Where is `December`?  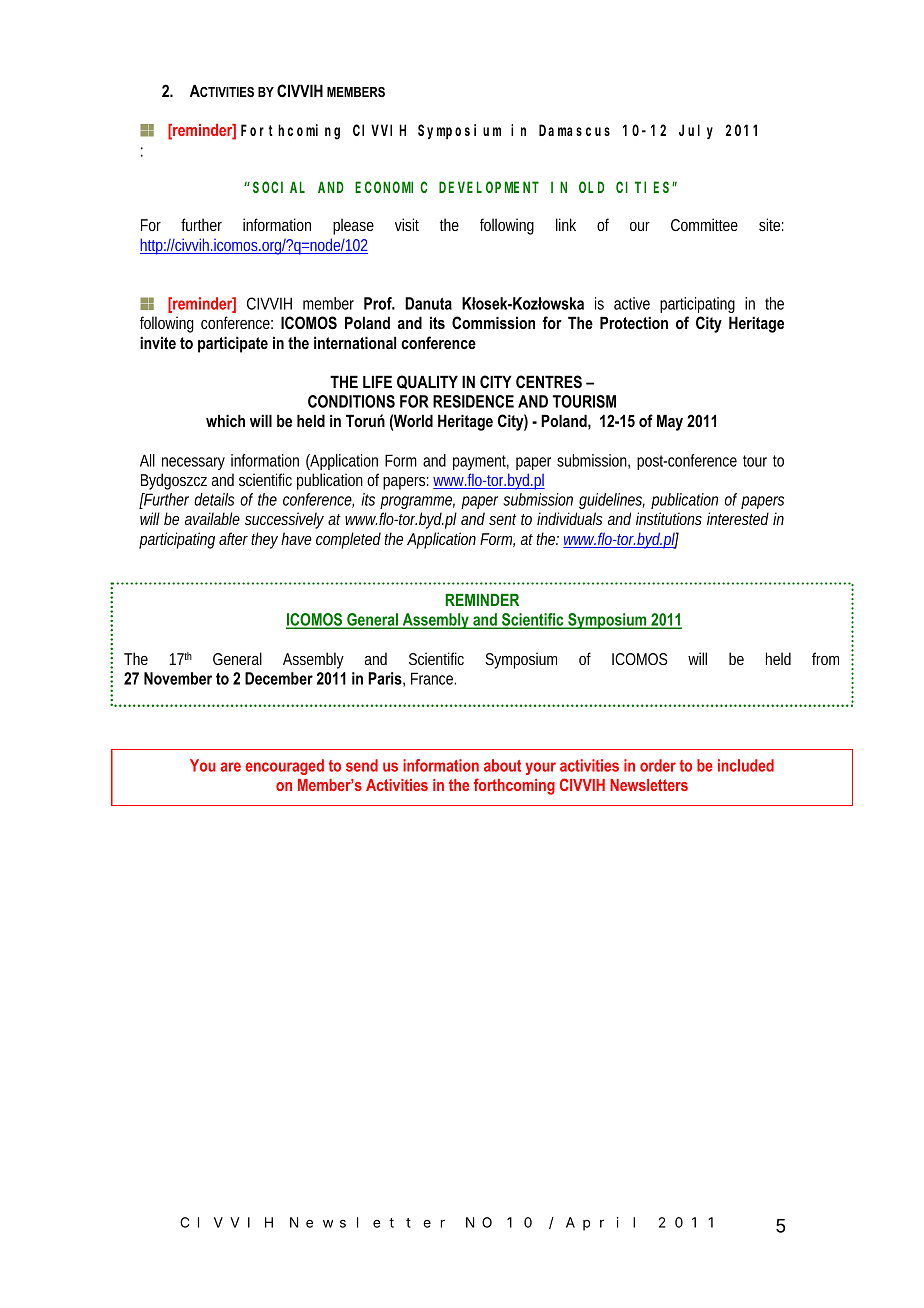
December is located at coordinates (279, 678).
